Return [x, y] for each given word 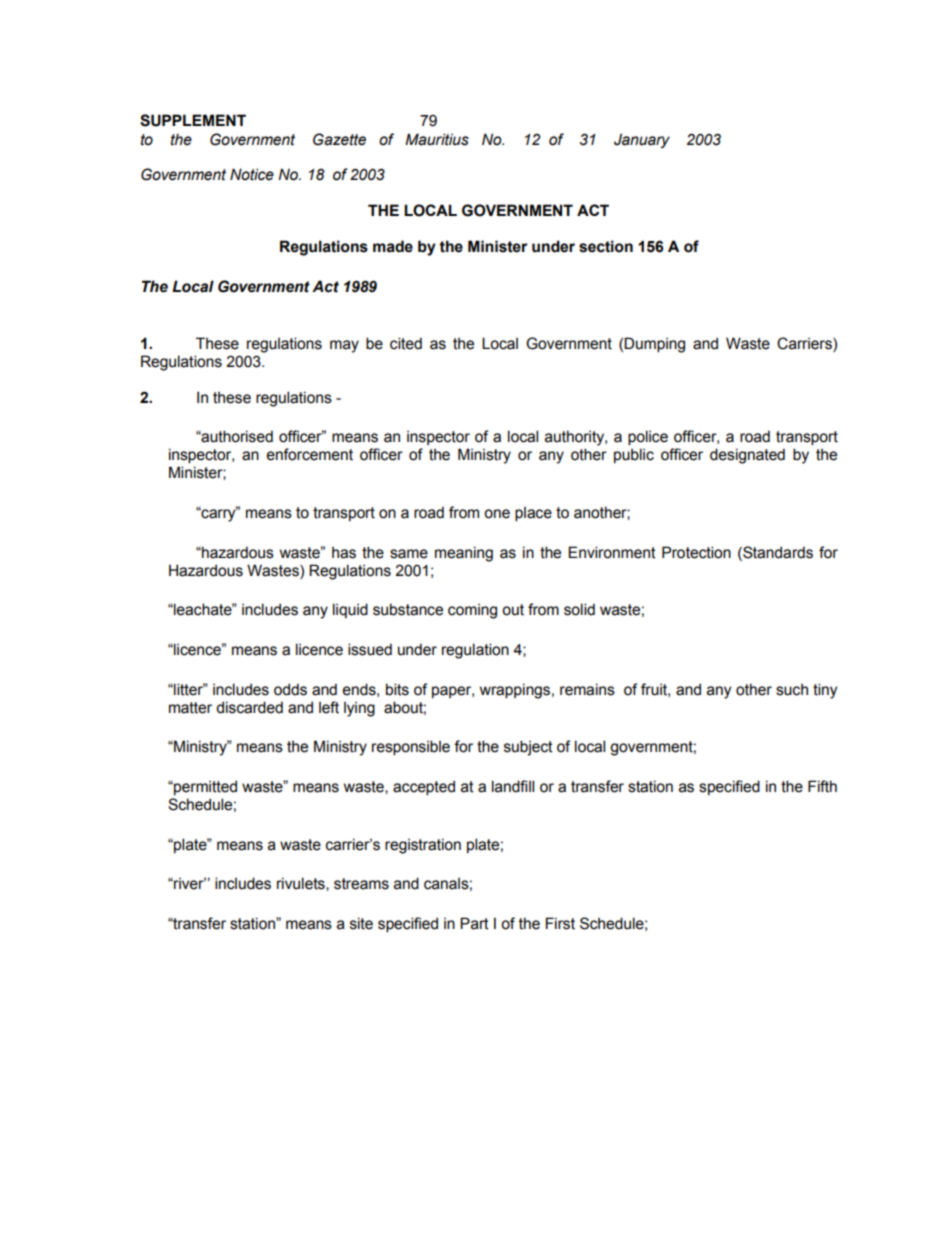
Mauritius [437, 139]
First [560, 923]
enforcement [310, 454]
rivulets [302, 884]
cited [406, 343]
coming [472, 611]
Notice [252, 174]
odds [290, 689]
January [642, 140]
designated [747, 456]
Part [474, 923]
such [792, 690]
